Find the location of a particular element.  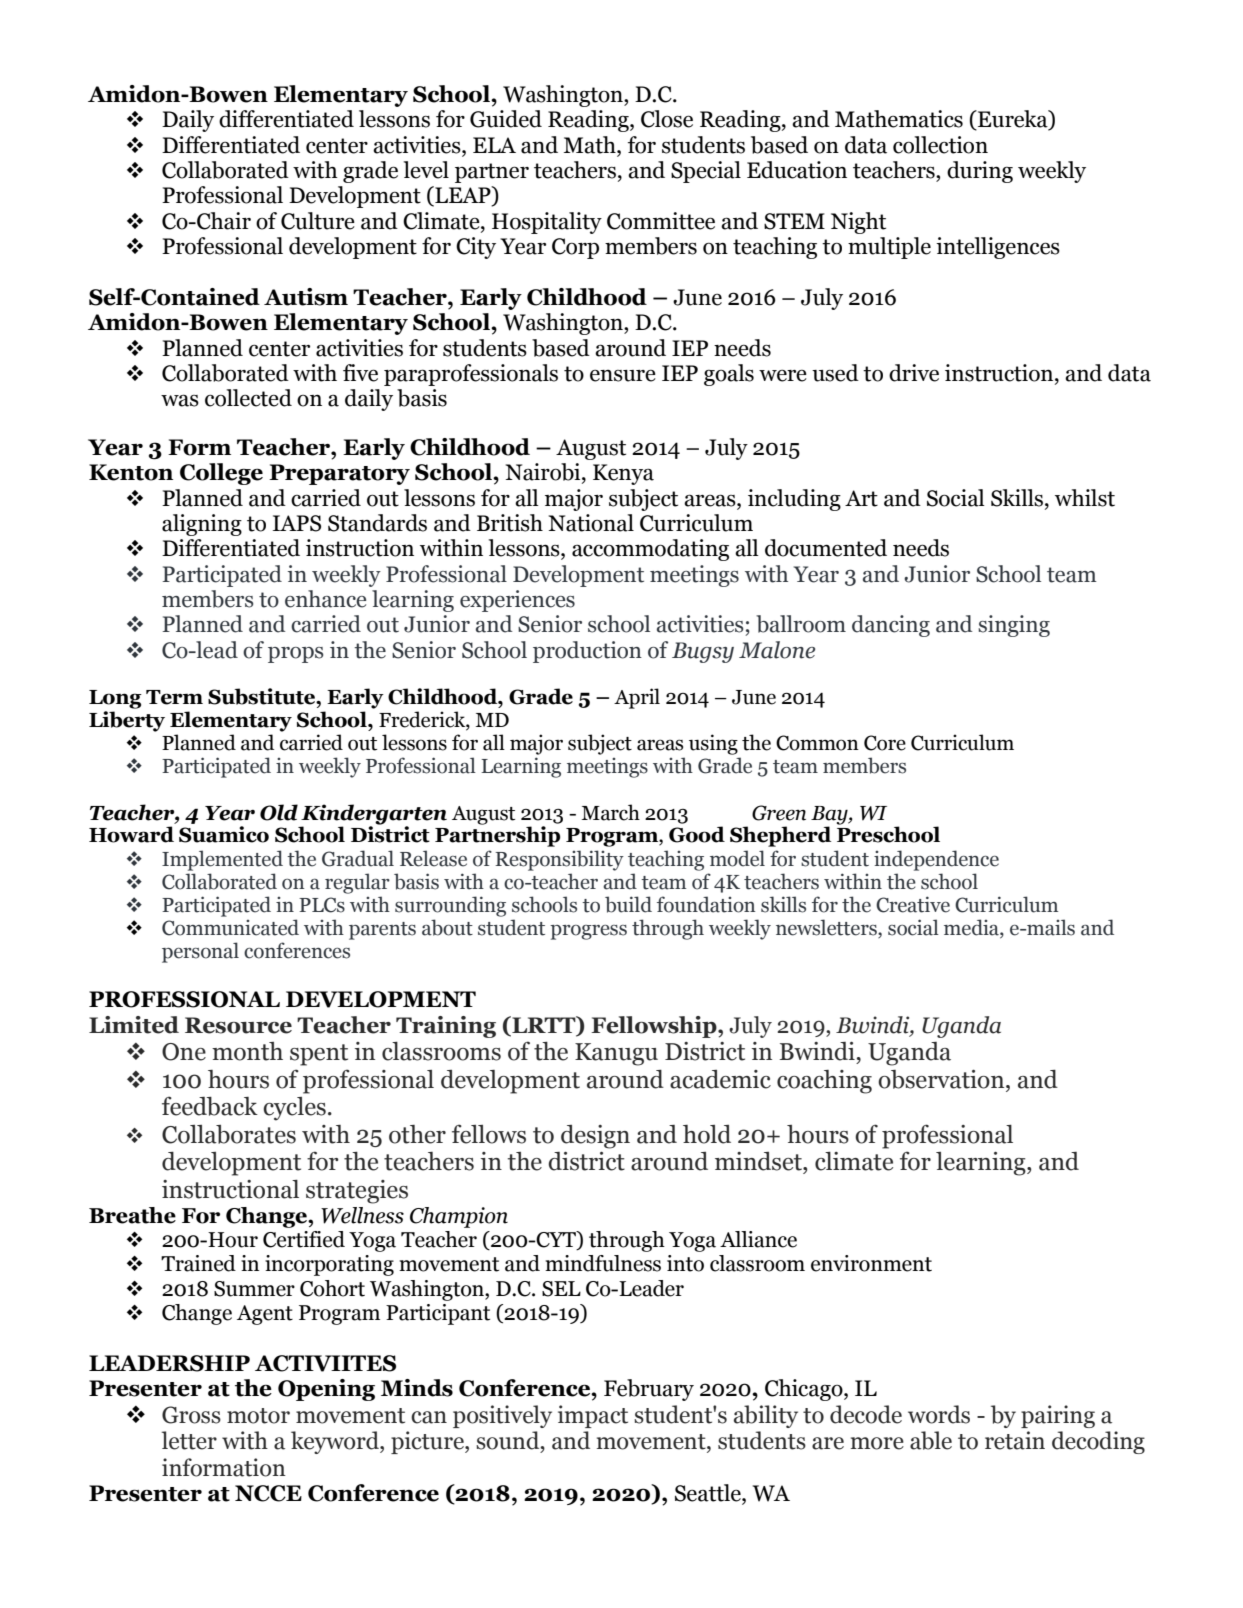

during is located at coordinates (980, 172).
